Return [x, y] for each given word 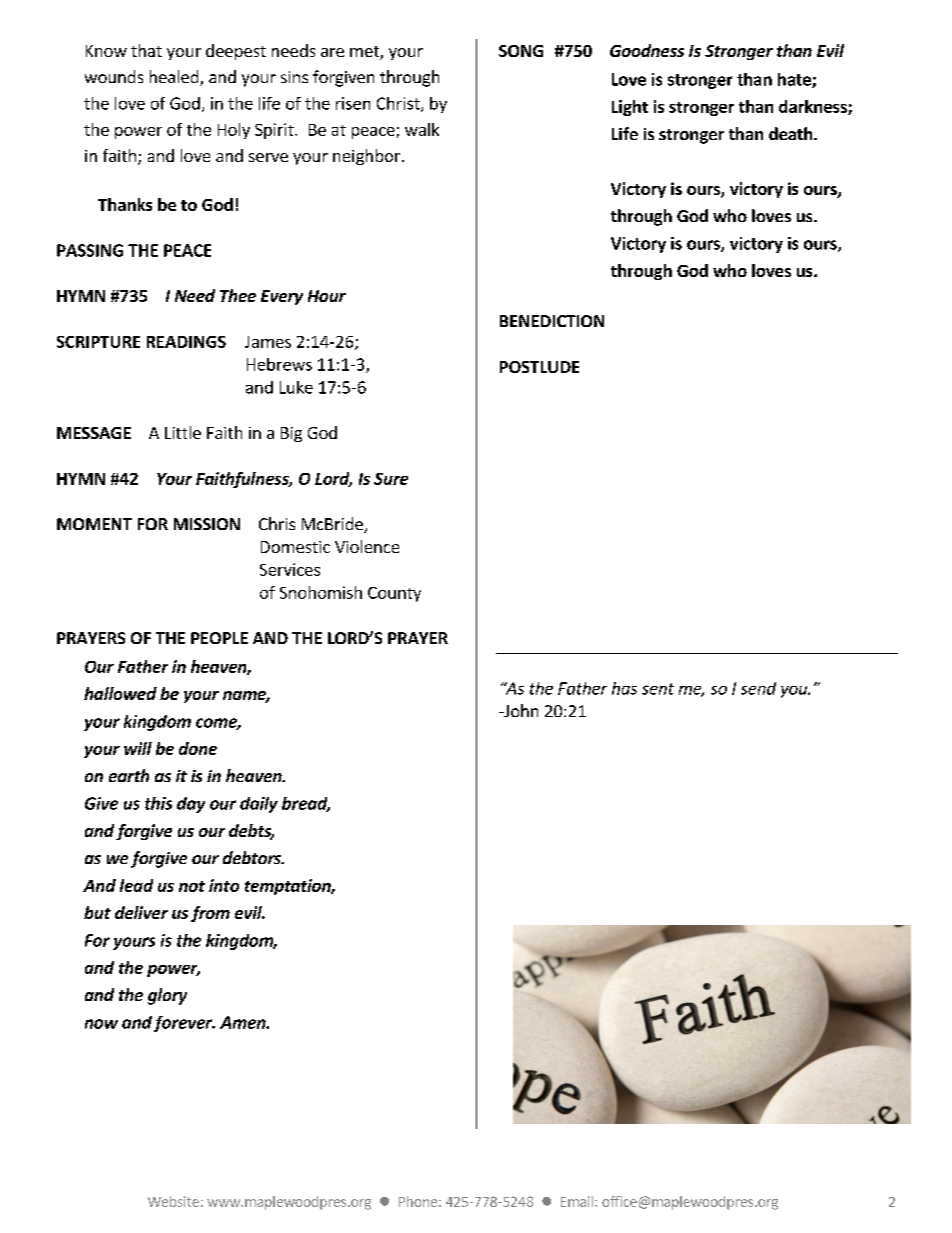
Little [183, 432]
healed [175, 78]
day [191, 805]
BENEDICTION [552, 321]
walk [422, 129]
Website [173, 1201]
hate [795, 80]
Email [577, 1201]
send [758, 688]
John [520, 710]
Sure [391, 479]
